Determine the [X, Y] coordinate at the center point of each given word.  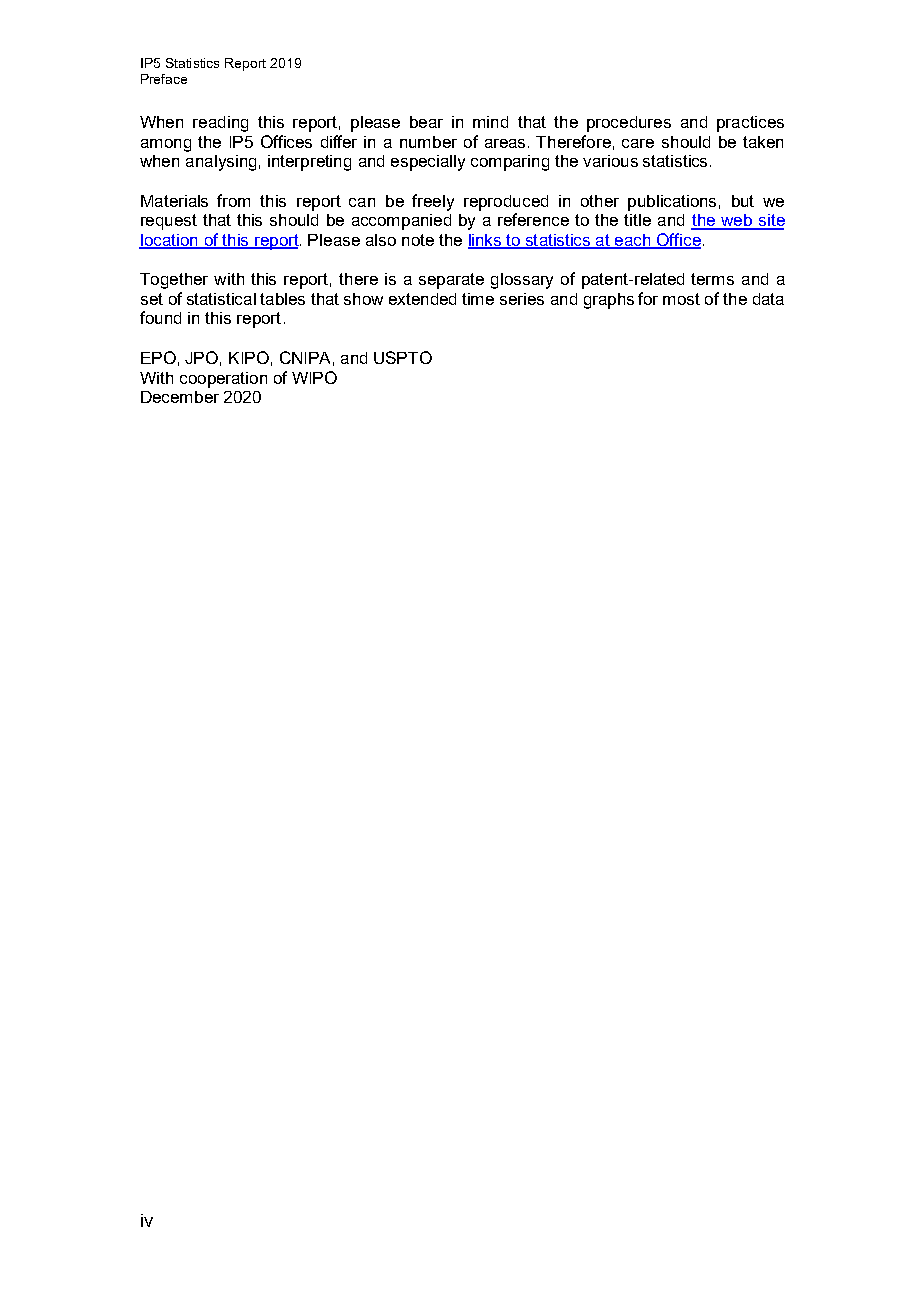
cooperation [223, 380]
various [610, 161]
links [485, 241]
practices [750, 124]
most [681, 299]
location [169, 241]
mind [490, 122]
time [478, 299]
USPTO [403, 357]
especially [428, 163]
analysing [221, 163]
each [633, 241]
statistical [221, 299]
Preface [164, 79]
